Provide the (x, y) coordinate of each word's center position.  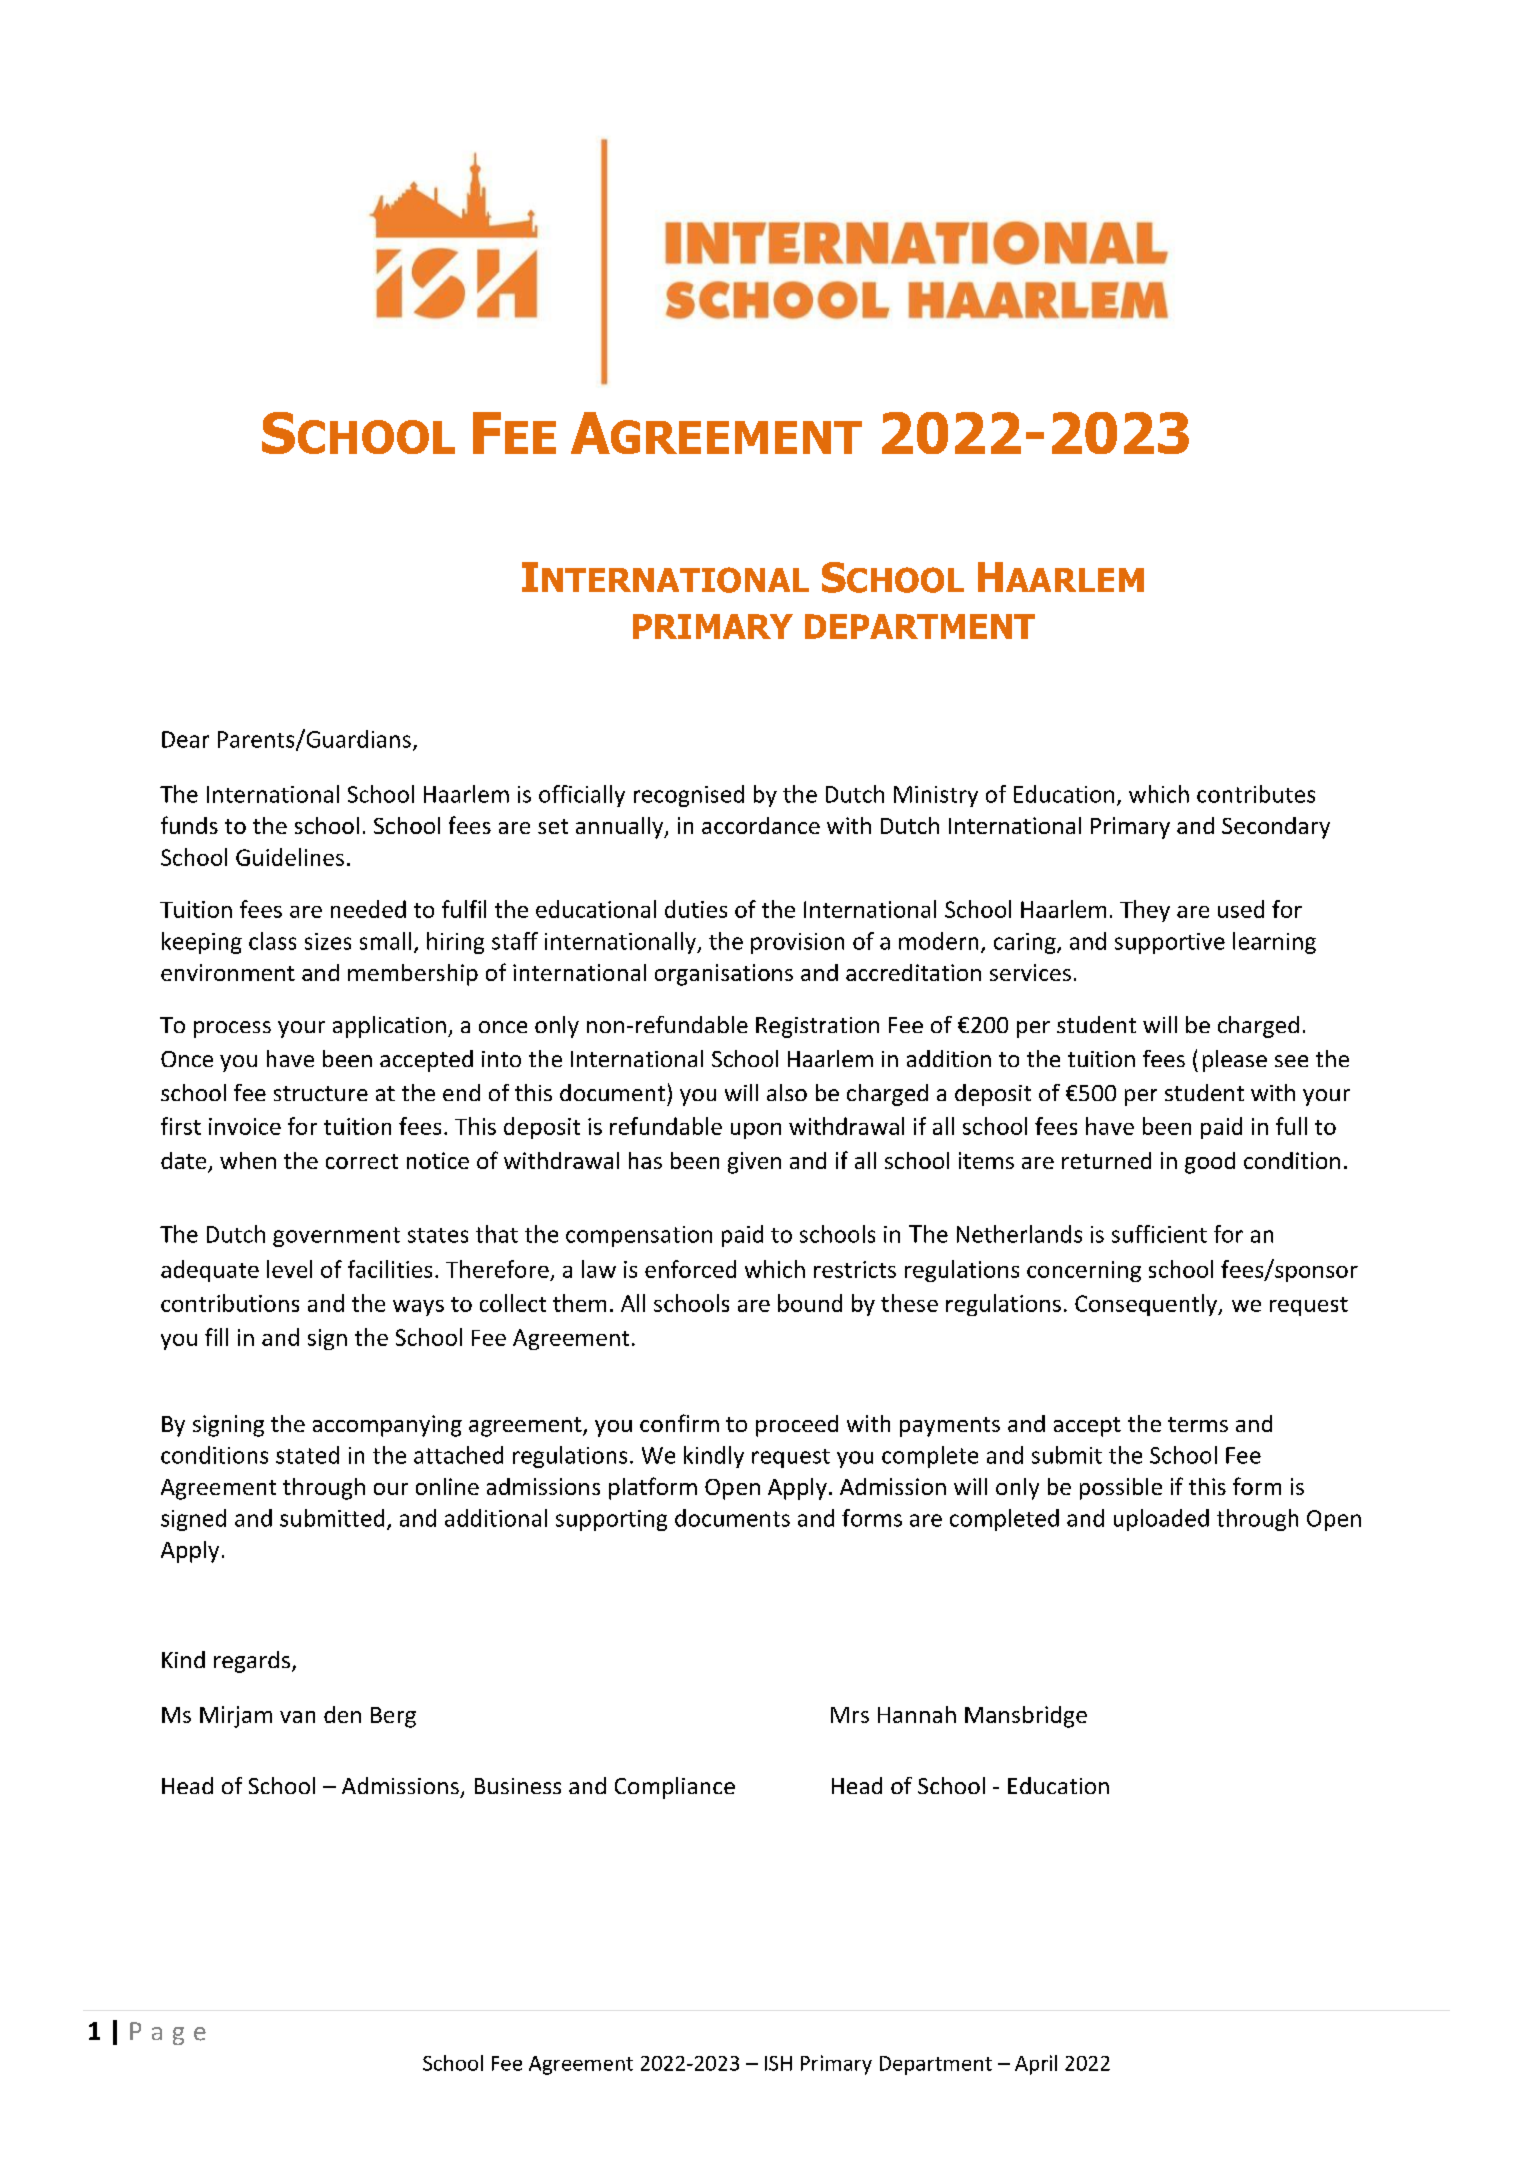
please (1235, 1061)
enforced (690, 1269)
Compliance (675, 1788)
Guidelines (290, 857)
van (297, 1717)
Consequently (1147, 1305)
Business (518, 1786)
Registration (817, 1027)
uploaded (1161, 1520)
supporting (611, 1520)
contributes (1256, 794)
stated (307, 1455)
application (389, 1027)
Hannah (917, 1714)
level (289, 1269)
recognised (689, 796)
